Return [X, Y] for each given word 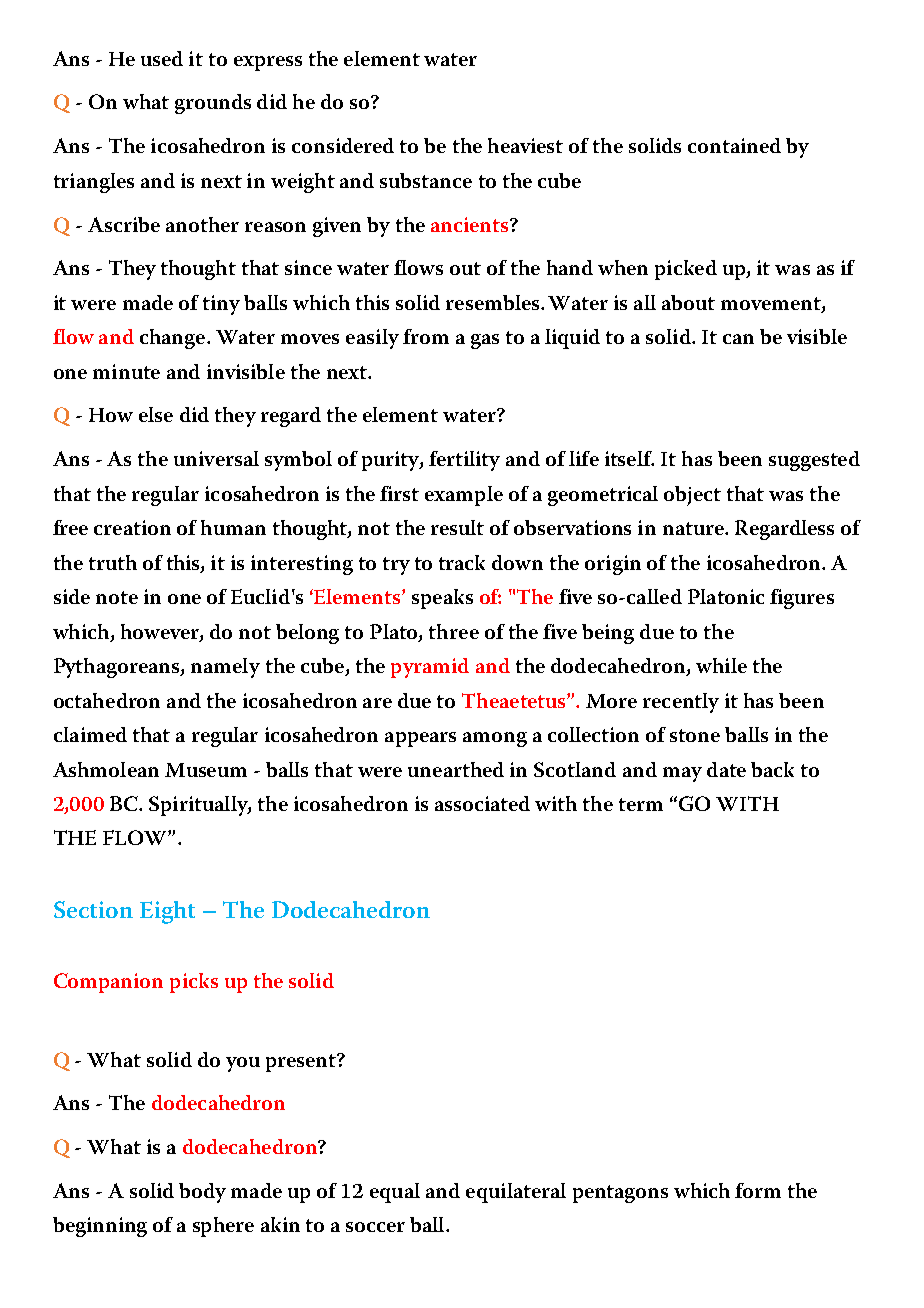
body [202, 1193]
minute [126, 371]
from [426, 336]
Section [93, 909]
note [117, 597]
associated [482, 803]
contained [734, 145]
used [162, 58]
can [738, 339]
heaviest [525, 145]
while [721, 665]
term [641, 804]
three [454, 631]
